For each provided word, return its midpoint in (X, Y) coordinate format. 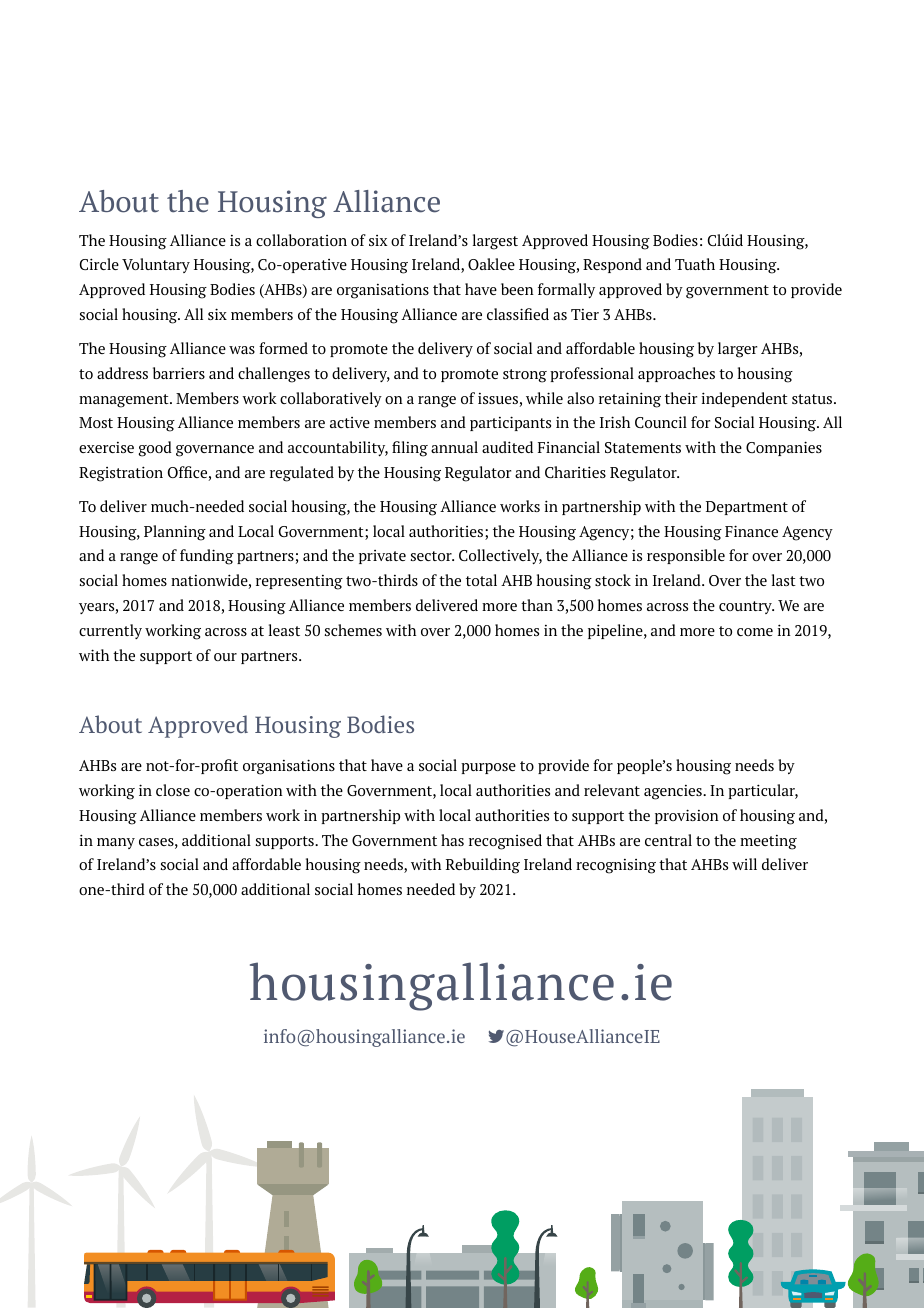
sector (432, 556)
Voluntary (156, 265)
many (116, 843)
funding (207, 557)
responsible (686, 556)
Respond (612, 265)
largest (495, 242)
